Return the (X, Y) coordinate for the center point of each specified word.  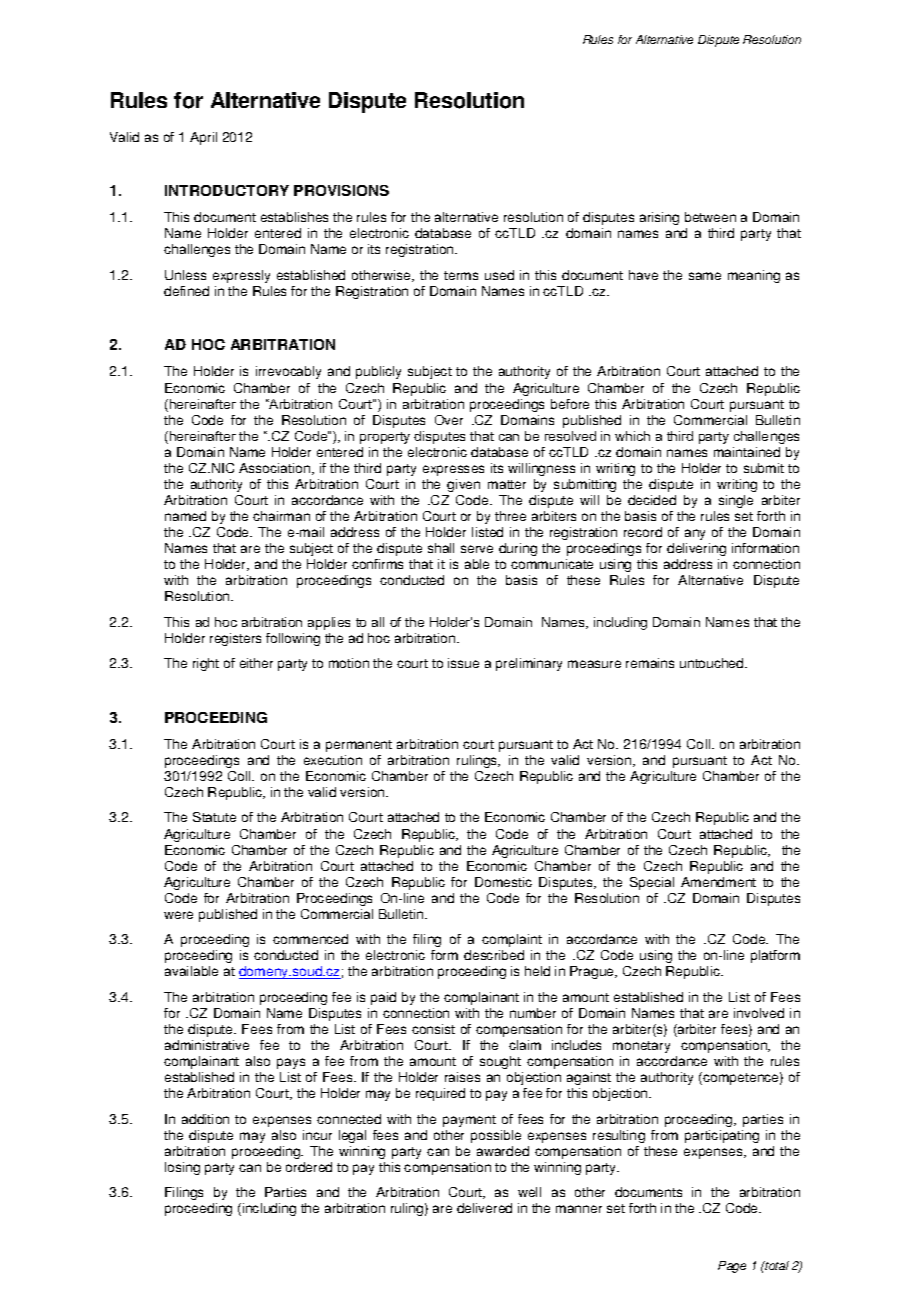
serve (477, 549)
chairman (281, 516)
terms (461, 275)
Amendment (718, 882)
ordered (309, 1167)
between (710, 217)
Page (732, 1267)
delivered (484, 1208)
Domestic (503, 882)
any (695, 534)
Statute (214, 817)
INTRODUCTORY (227, 190)
